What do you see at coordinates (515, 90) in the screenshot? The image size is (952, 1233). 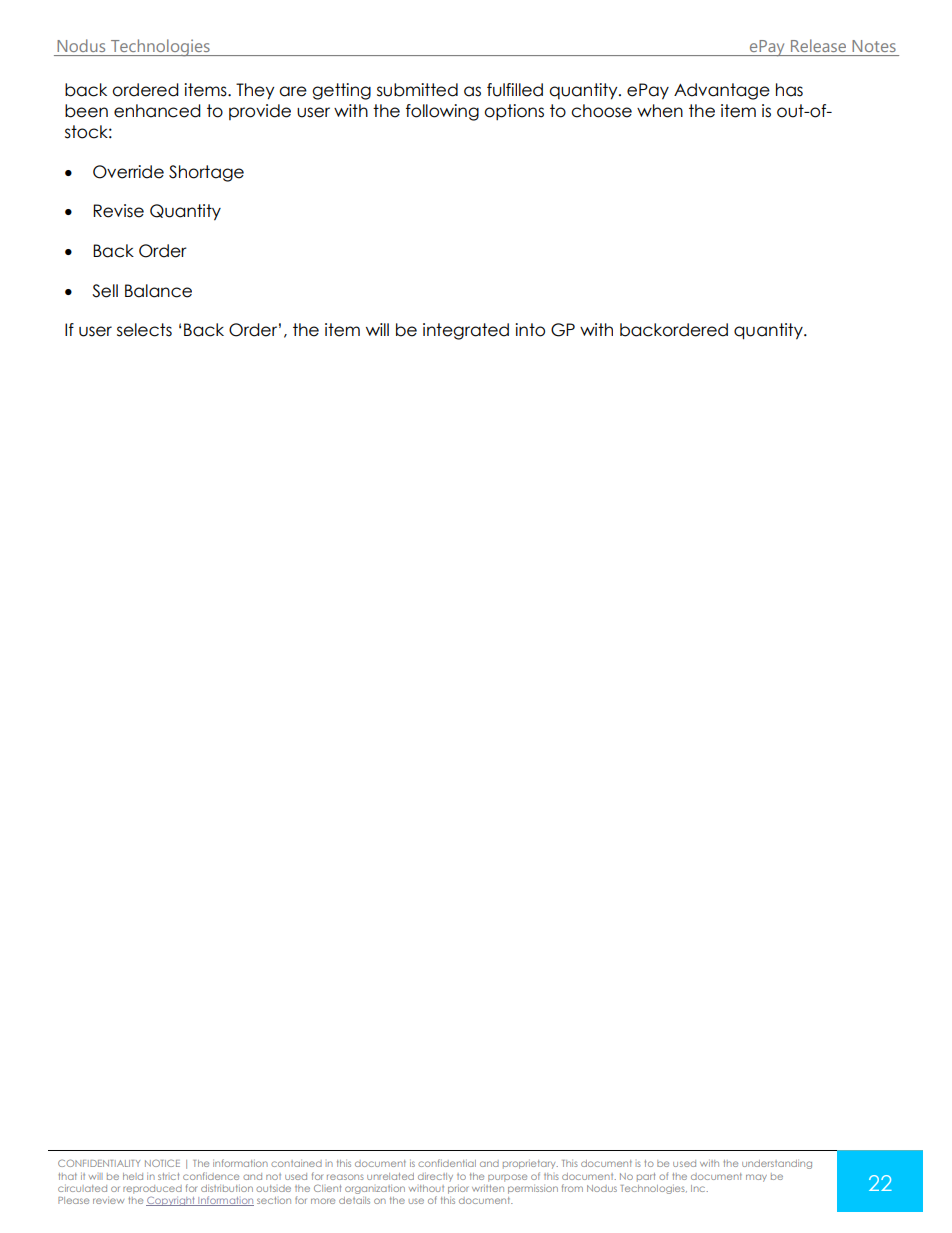 I see `fulfilled` at bounding box center [515, 90].
